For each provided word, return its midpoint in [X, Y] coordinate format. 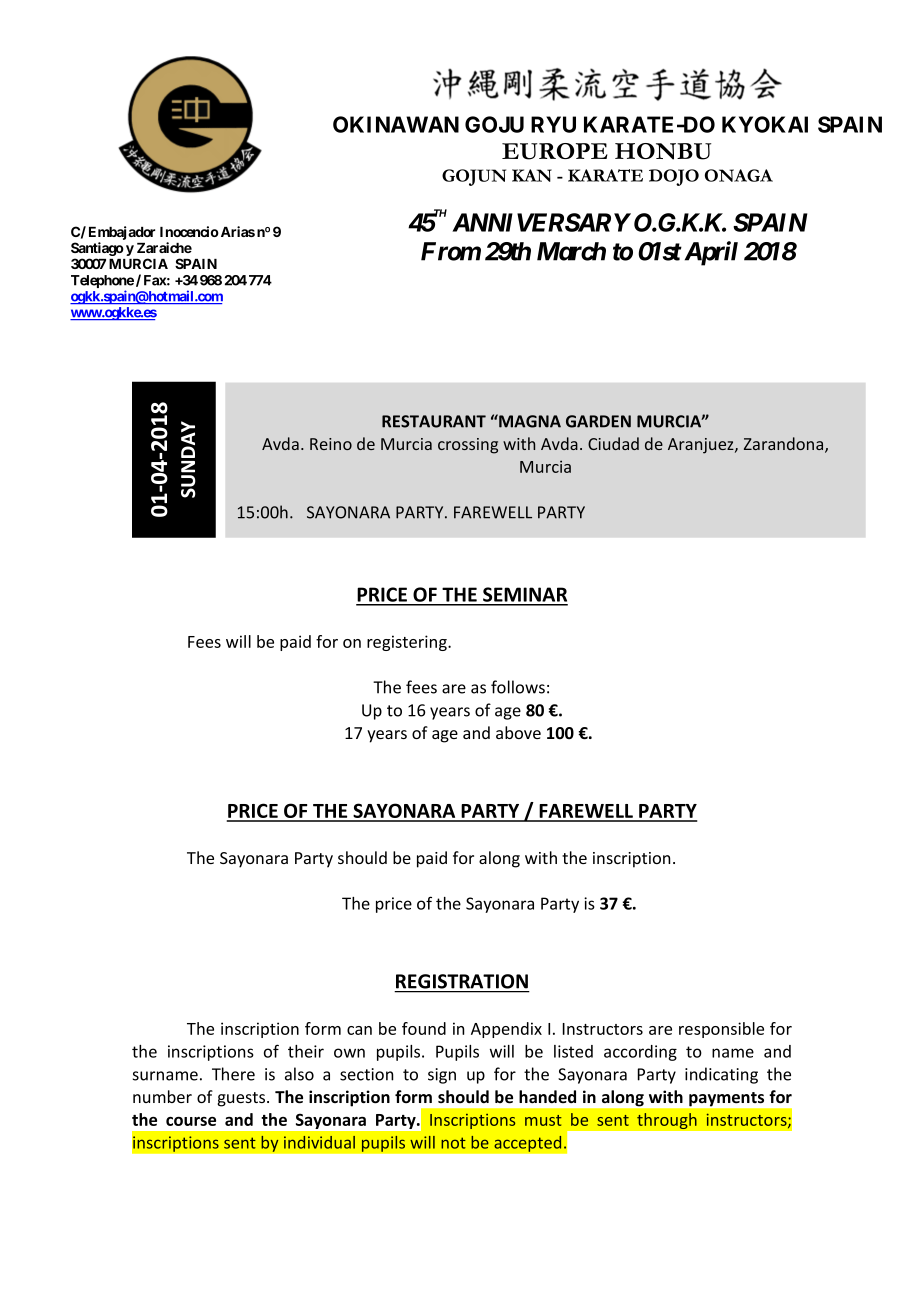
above [518, 732]
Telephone [102, 283]
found [424, 1028]
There [233, 1074]
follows [518, 687]
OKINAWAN [396, 124]
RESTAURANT [434, 421]
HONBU [663, 151]
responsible [721, 1030]
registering [408, 643]
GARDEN [598, 421]
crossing [468, 446]
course [191, 1121]
